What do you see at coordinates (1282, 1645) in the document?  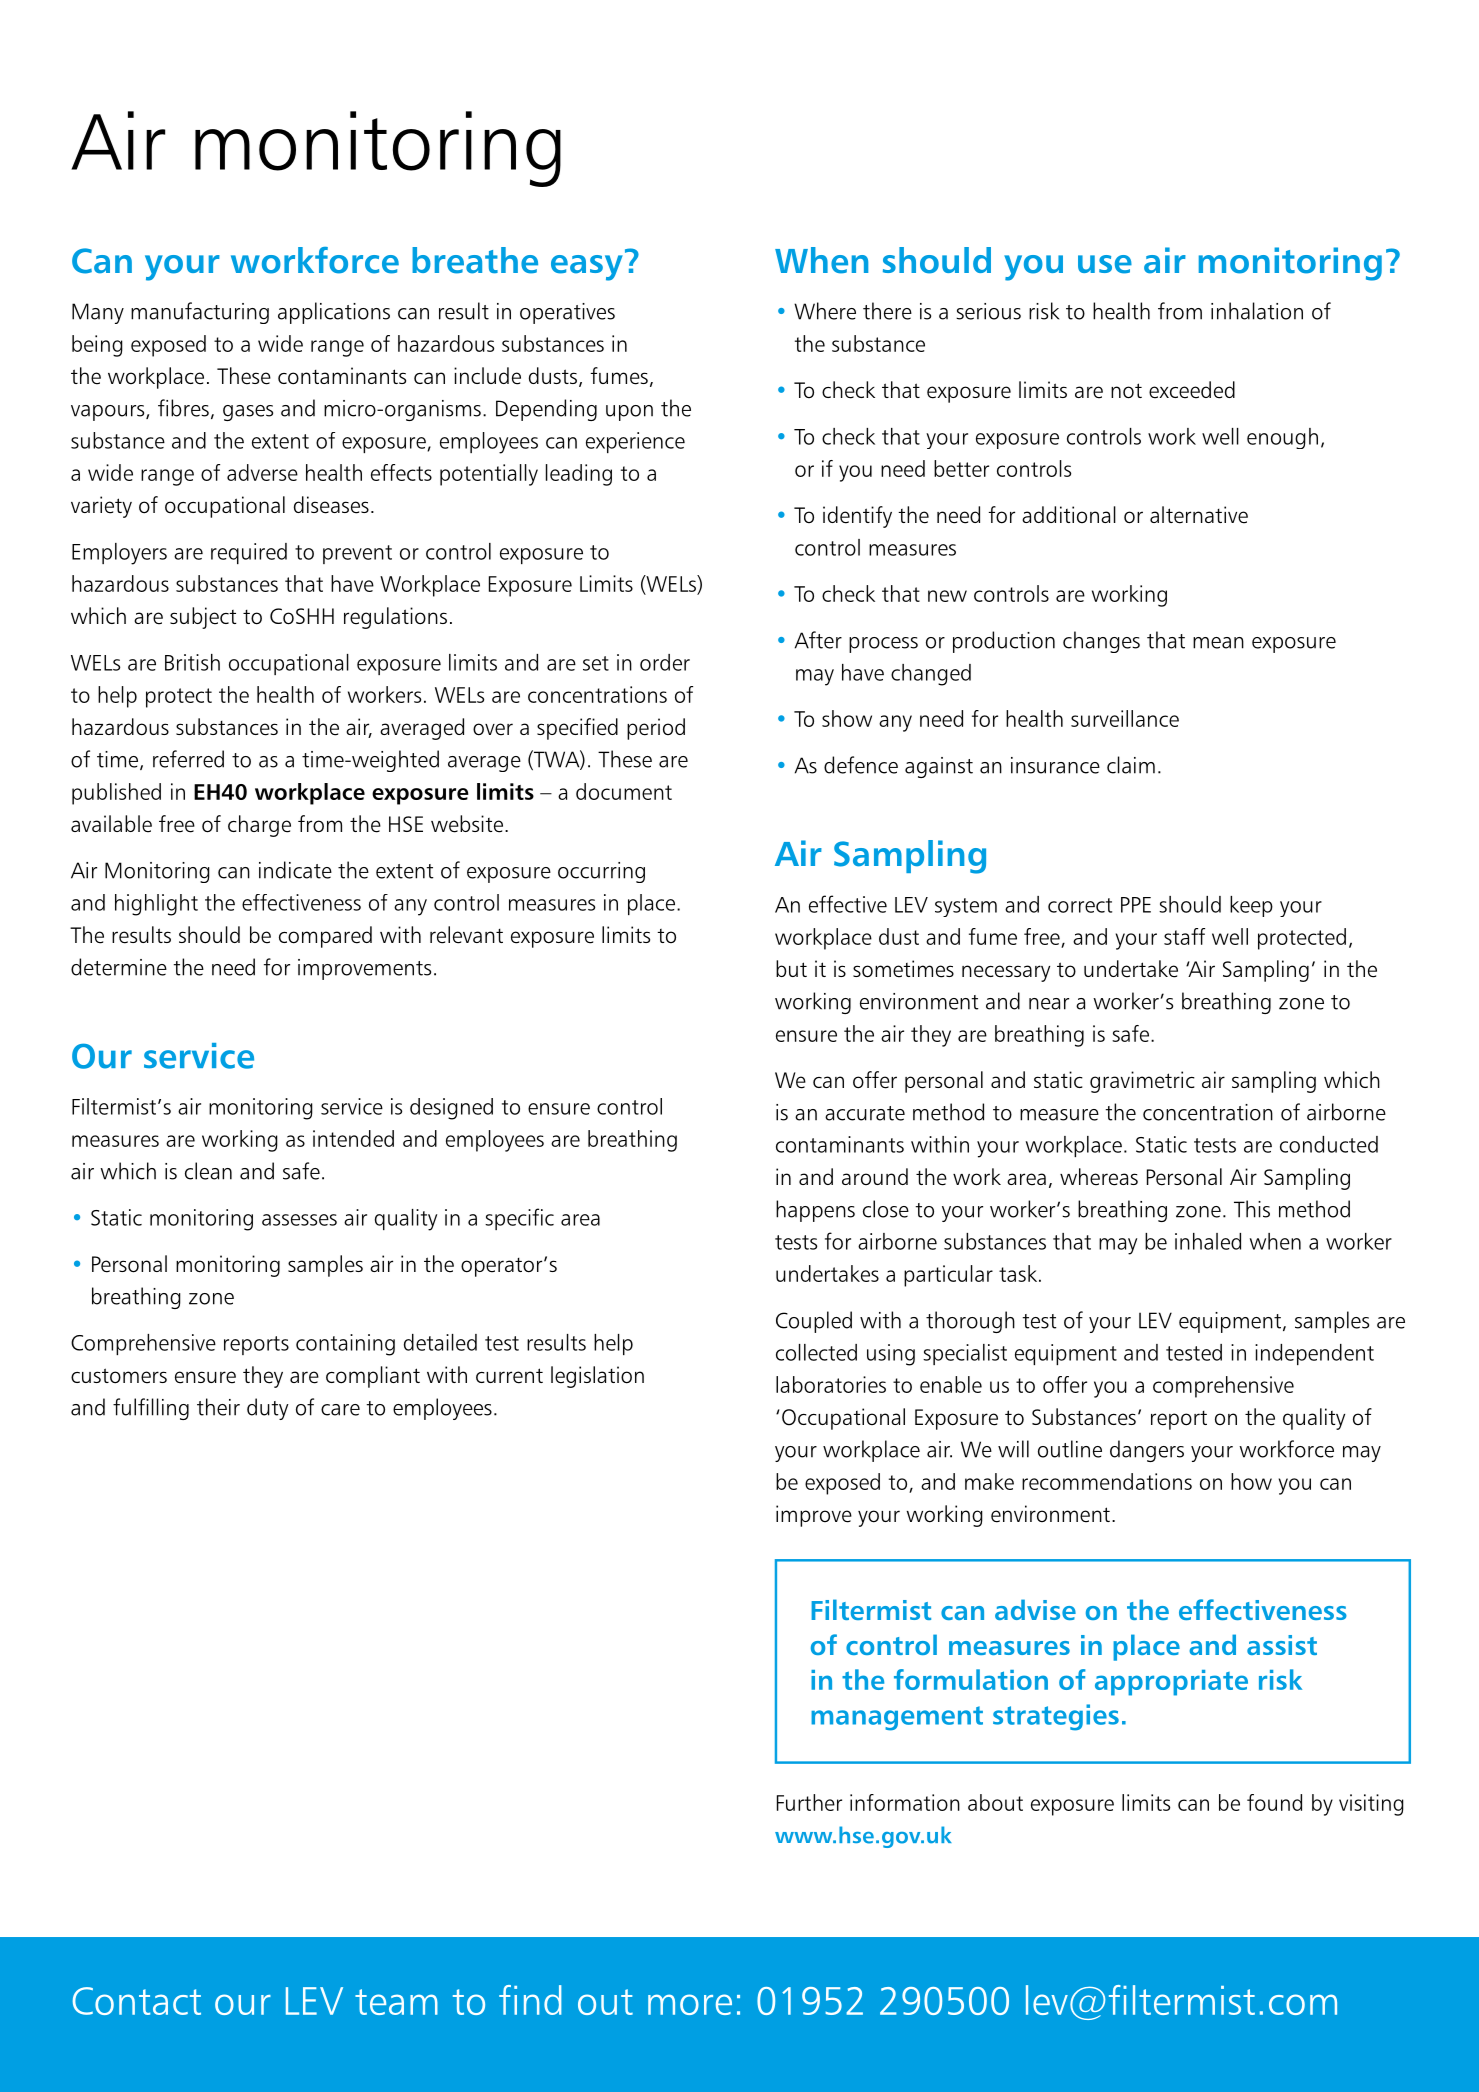 I see `assist` at bounding box center [1282, 1645].
